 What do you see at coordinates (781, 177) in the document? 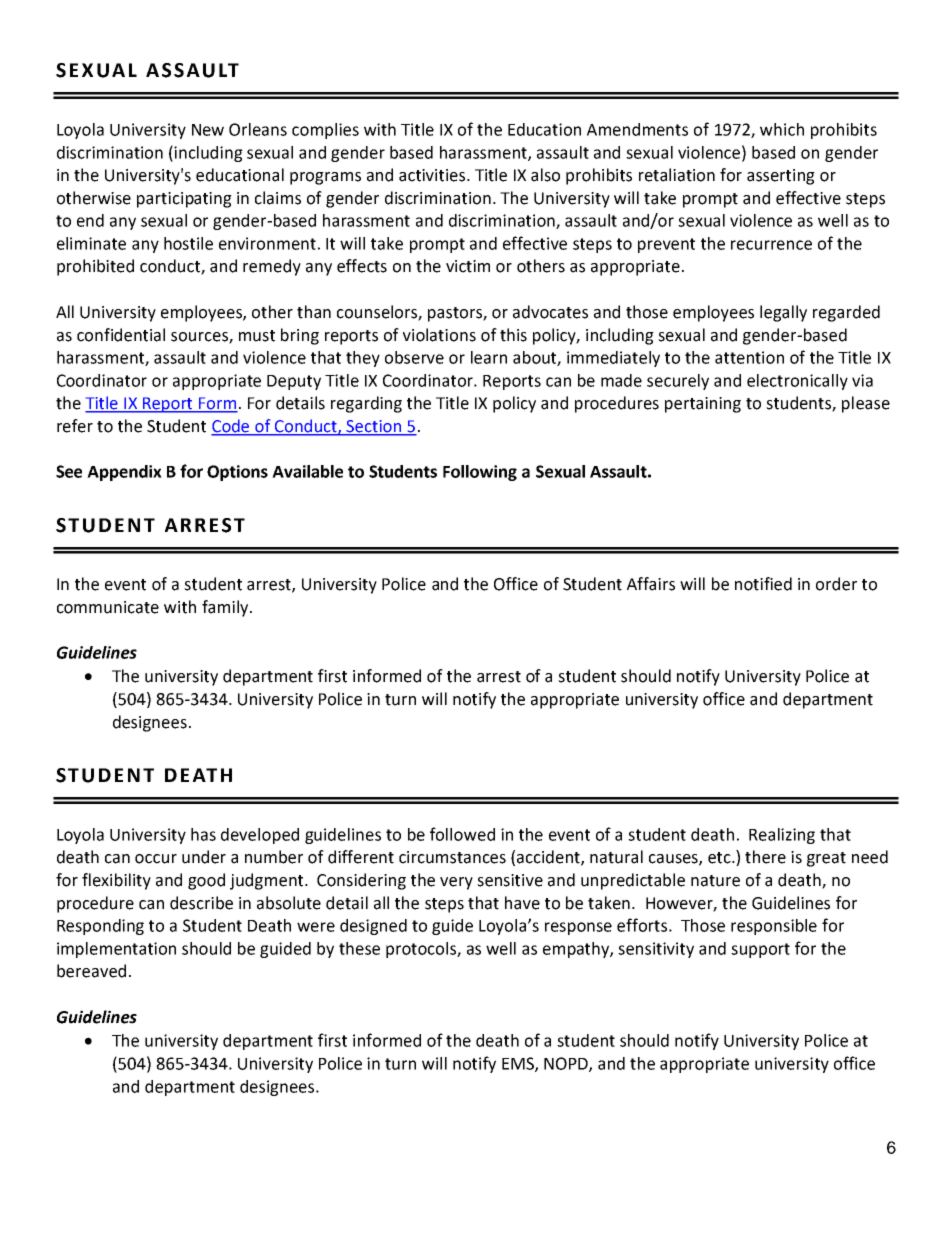
I see `asserting` at bounding box center [781, 177].
